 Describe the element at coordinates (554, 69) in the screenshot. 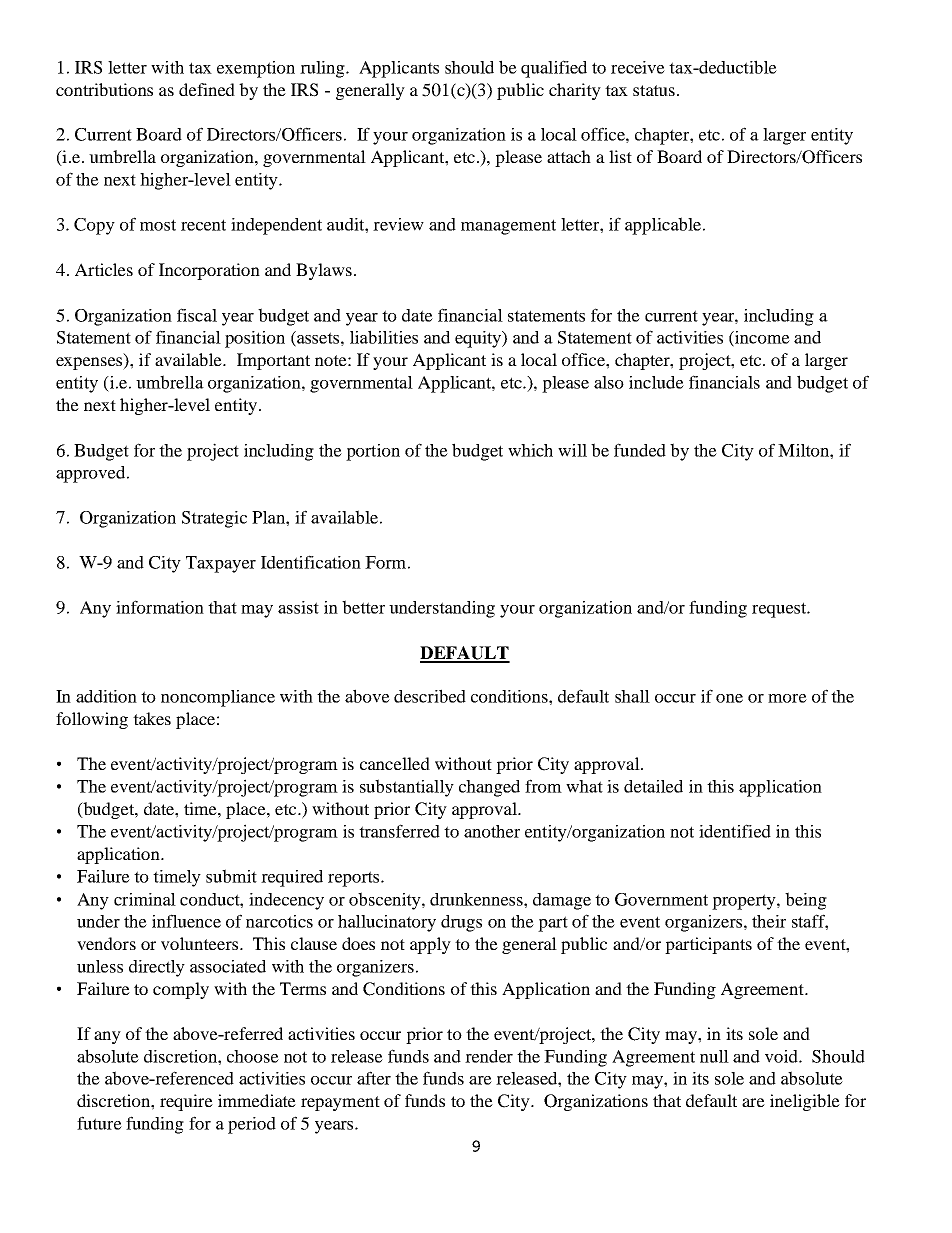

I see `qualified` at that location.
